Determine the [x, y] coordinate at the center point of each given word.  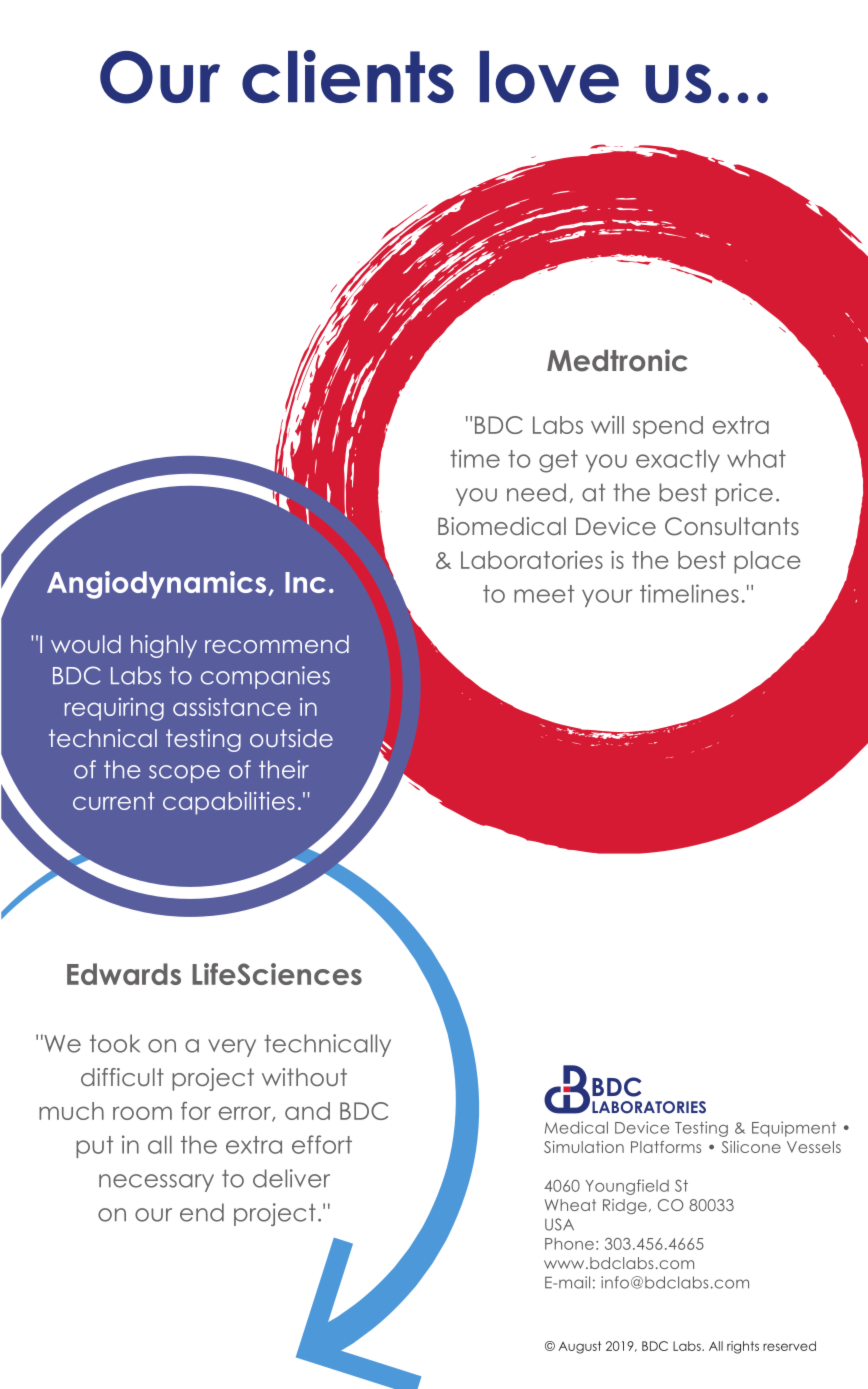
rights [743, 1347]
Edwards [124, 974]
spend [668, 427]
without [304, 1077]
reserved [789, 1346]
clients [348, 76]
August [580, 1347]
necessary [156, 1183]
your [607, 598]
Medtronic [617, 360]
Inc [305, 582]
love [549, 77]
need [536, 492]
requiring [114, 709]
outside [291, 738]
